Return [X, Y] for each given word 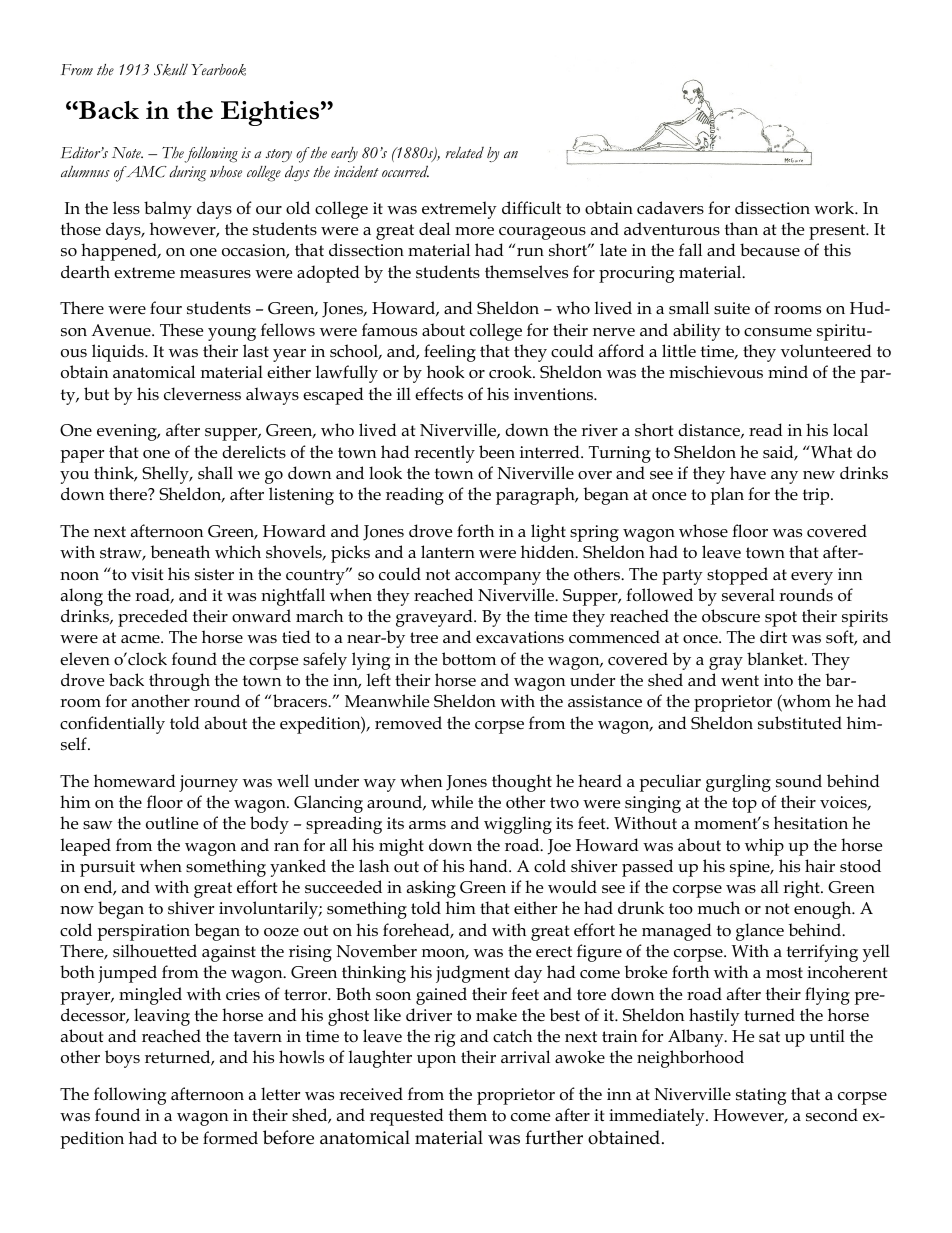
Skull [171, 70]
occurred [405, 171]
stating [761, 1096]
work [835, 207]
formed [230, 1137]
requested [407, 1117]
